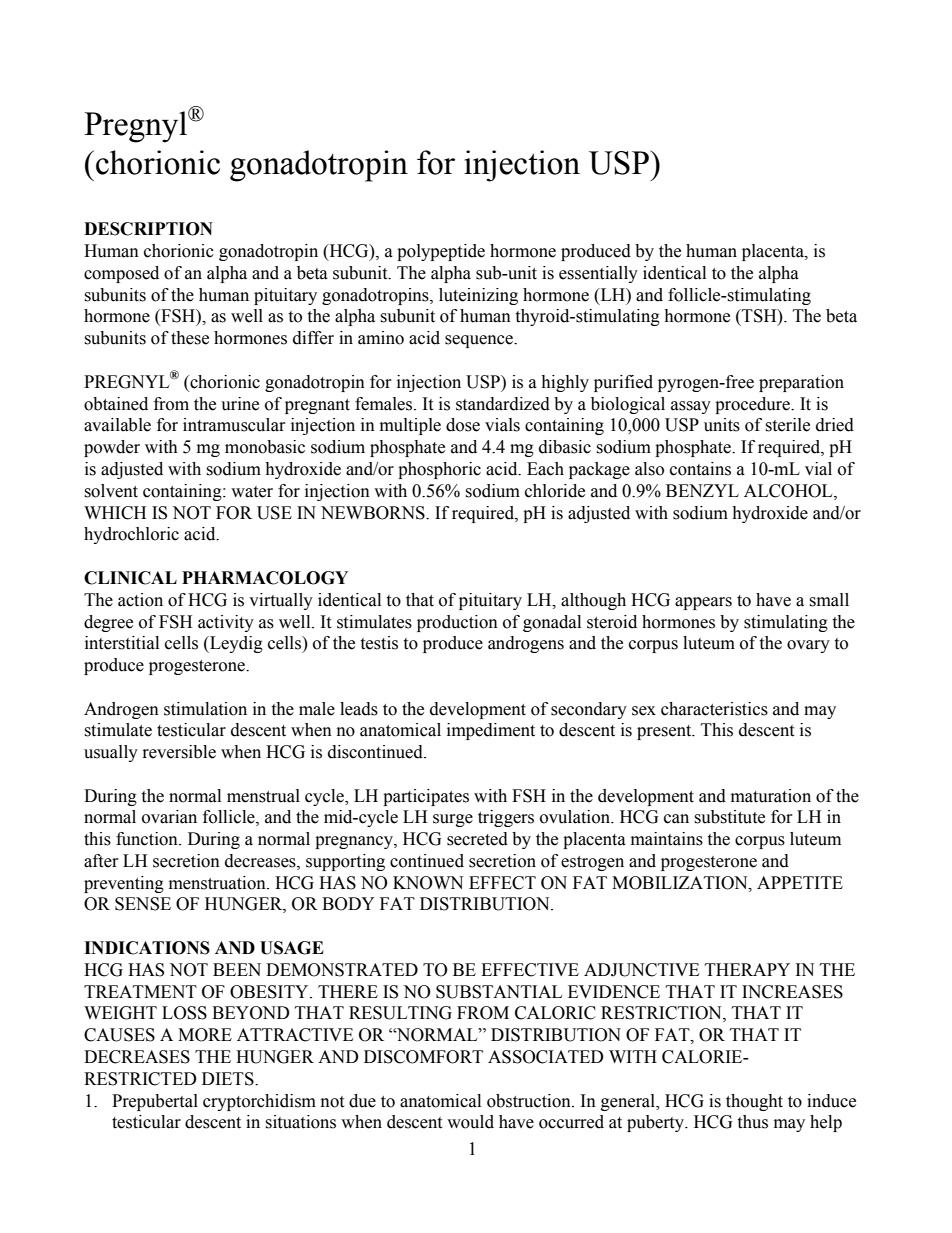 This screenshot has height=1233, width=952. Describe the element at coordinates (374, 513) in the screenshot. I see `NEWBORNS` at that location.
